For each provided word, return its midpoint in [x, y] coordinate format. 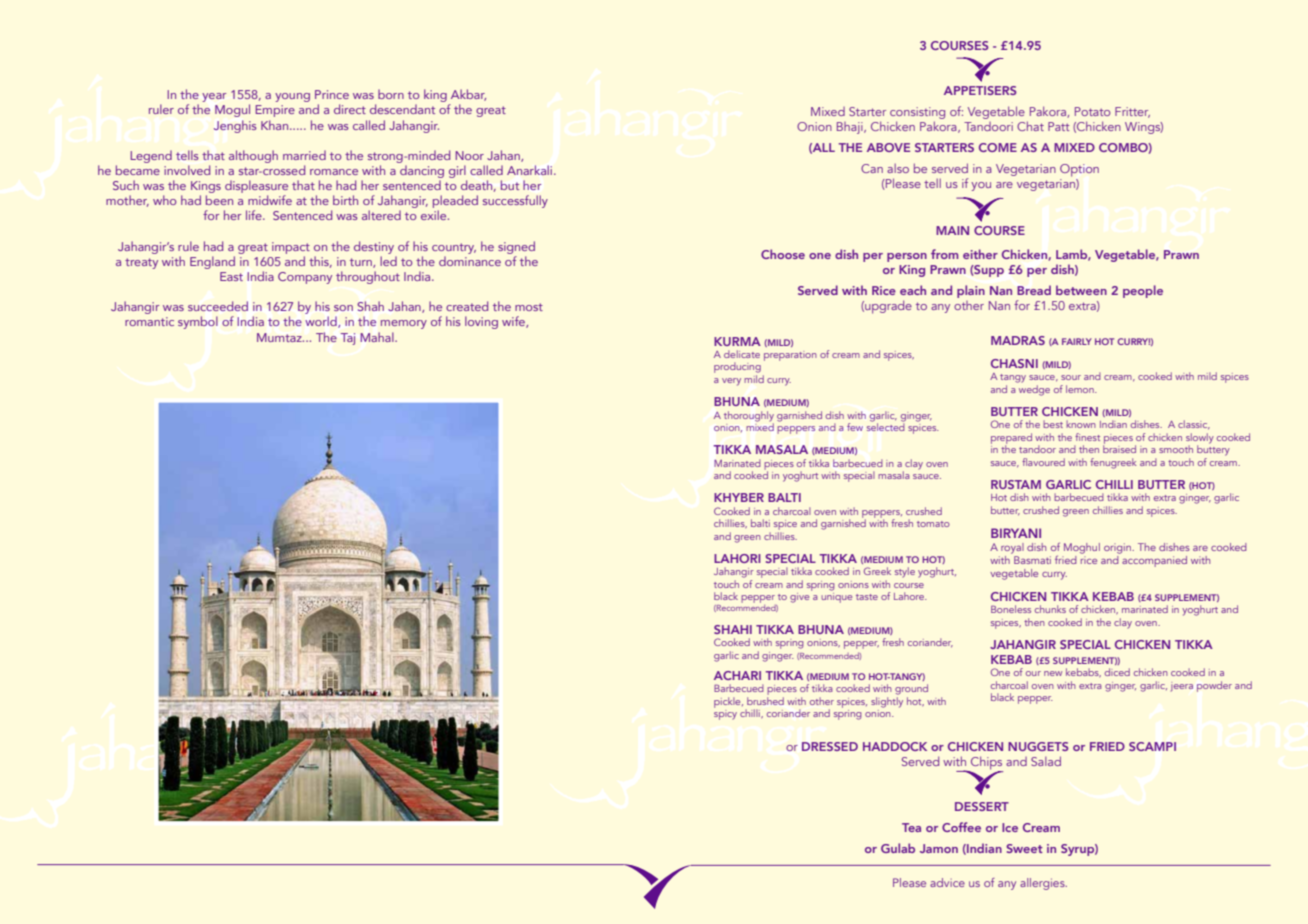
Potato [1092, 111]
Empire [275, 111]
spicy [725, 713]
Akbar [468, 95]
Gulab [898, 848]
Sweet [1024, 848]
